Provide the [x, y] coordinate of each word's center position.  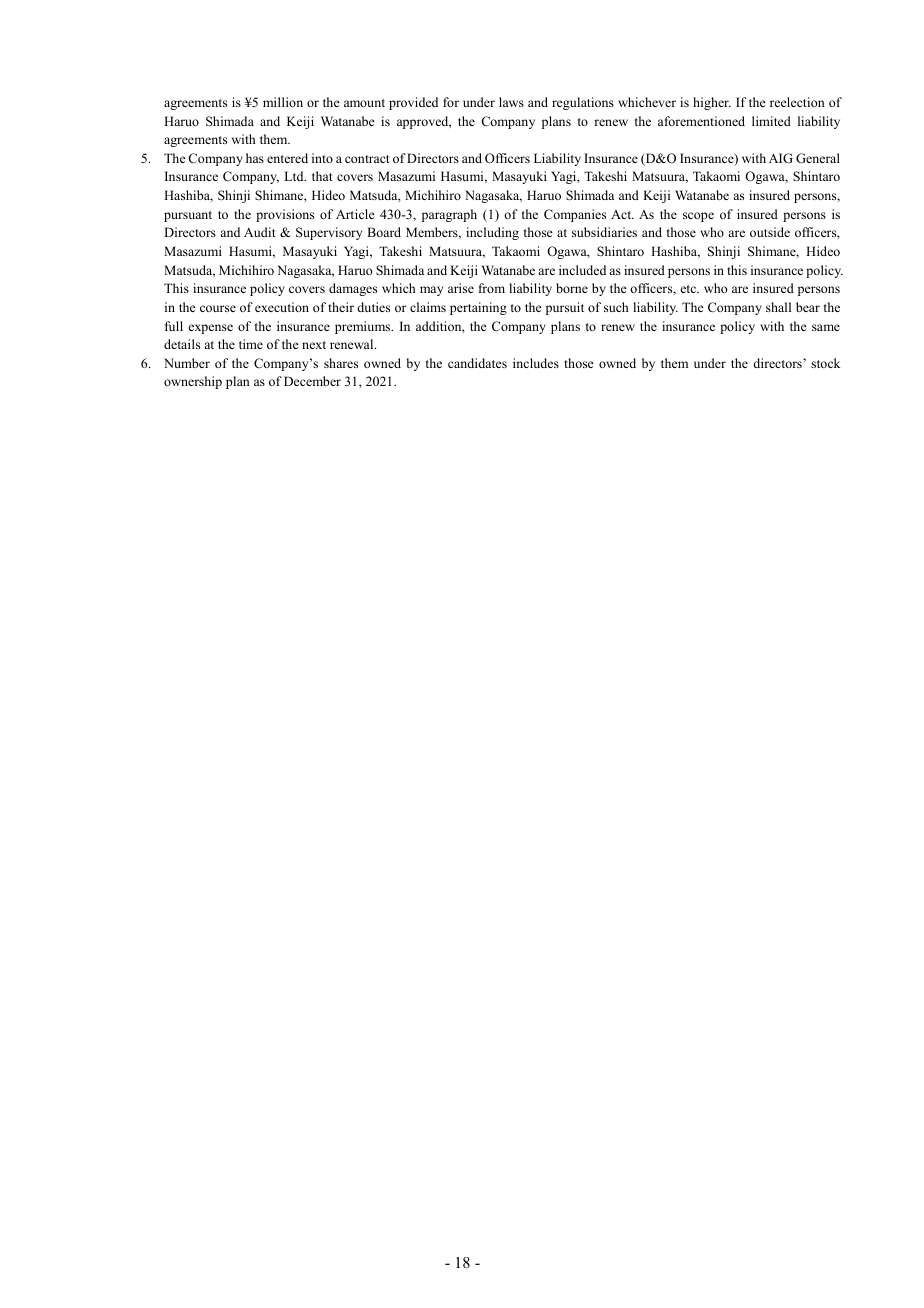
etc [690, 289]
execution [282, 307]
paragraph [449, 215]
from [492, 288]
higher [712, 103]
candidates [477, 363]
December [312, 381]
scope [698, 217]
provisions [285, 215]
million [283, 102]
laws [511, 102]
